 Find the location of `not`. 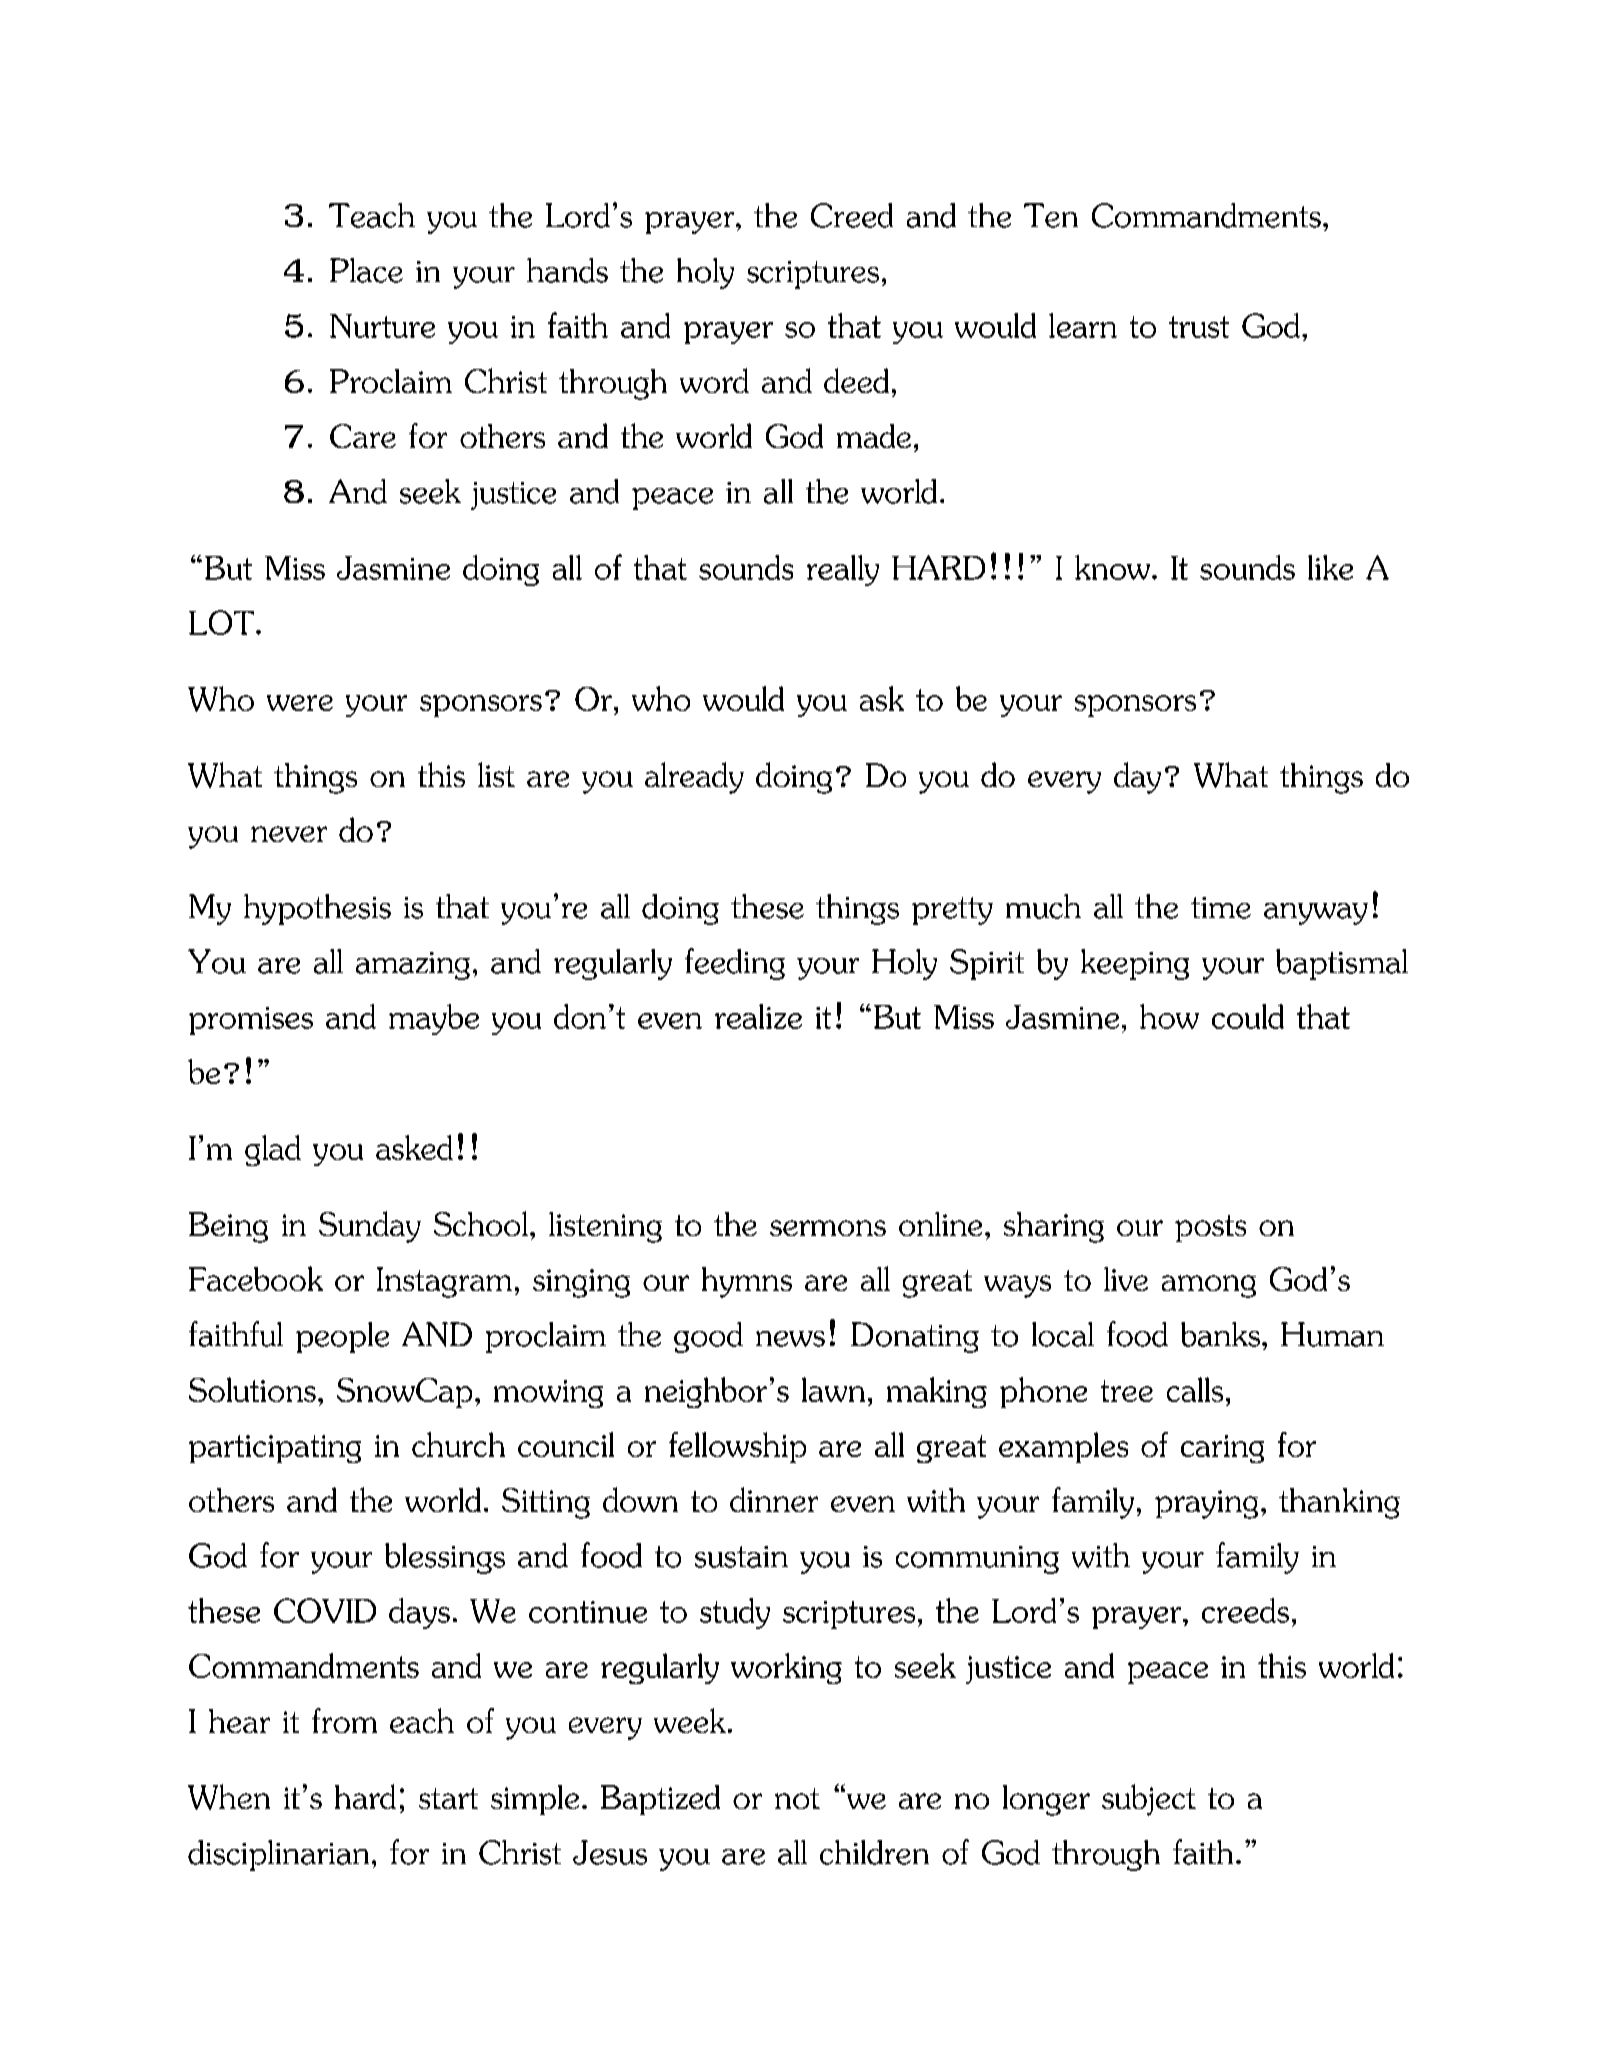

not is located at coordinates (797, 1798).
